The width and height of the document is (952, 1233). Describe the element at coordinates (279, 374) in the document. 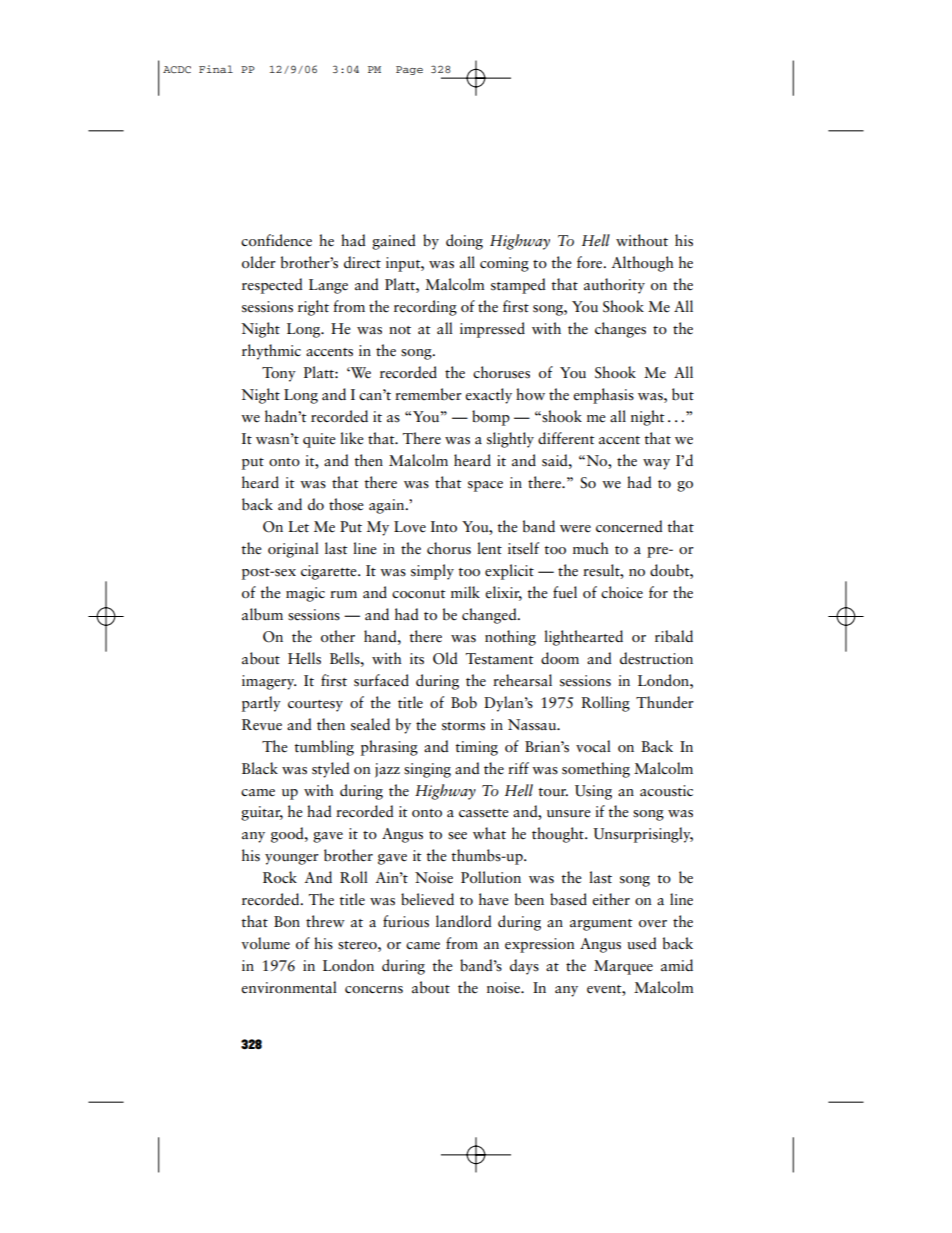

I see `Tony` at that location.
